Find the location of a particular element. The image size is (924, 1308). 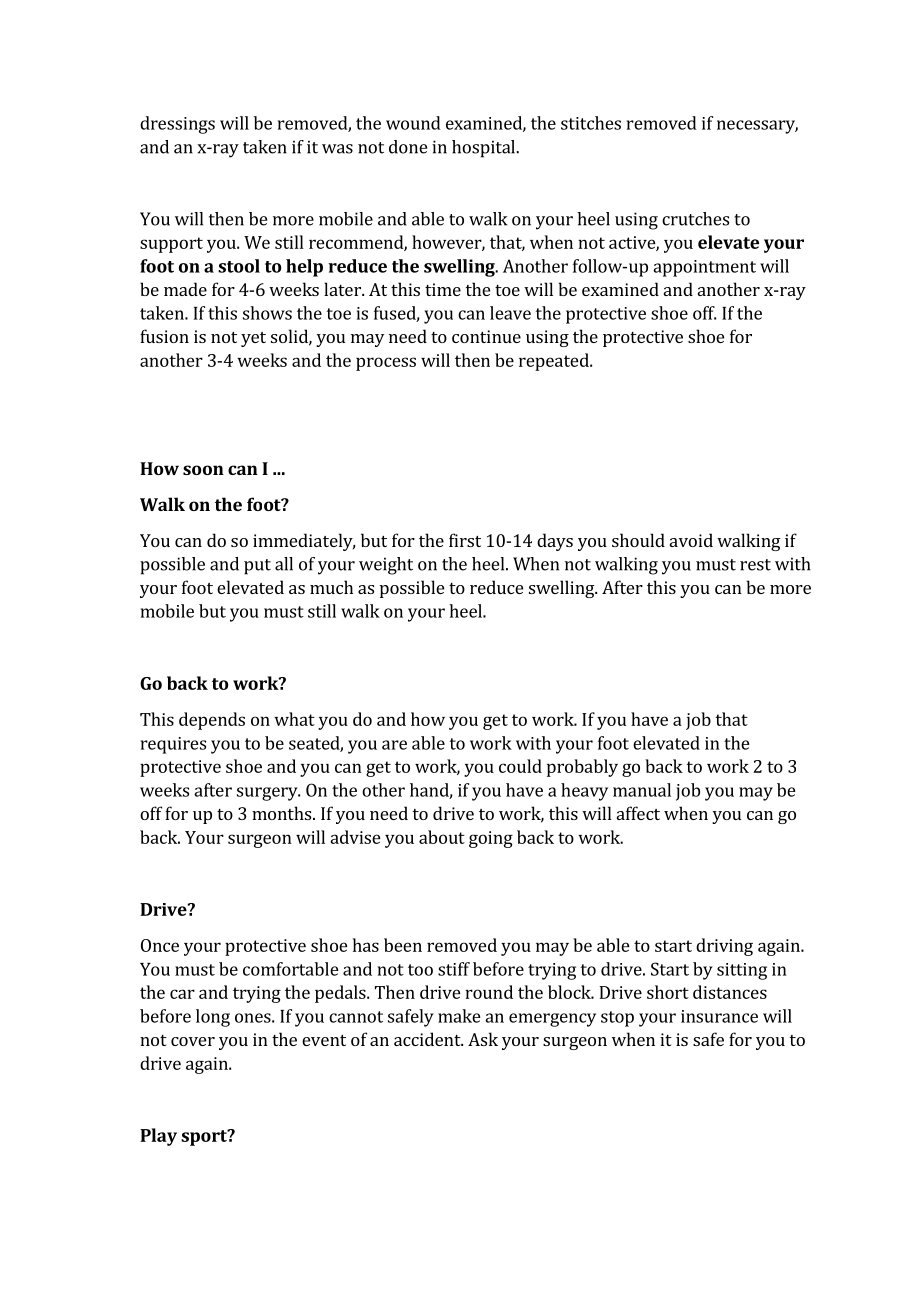

about is located at coordinates (442, 837).
